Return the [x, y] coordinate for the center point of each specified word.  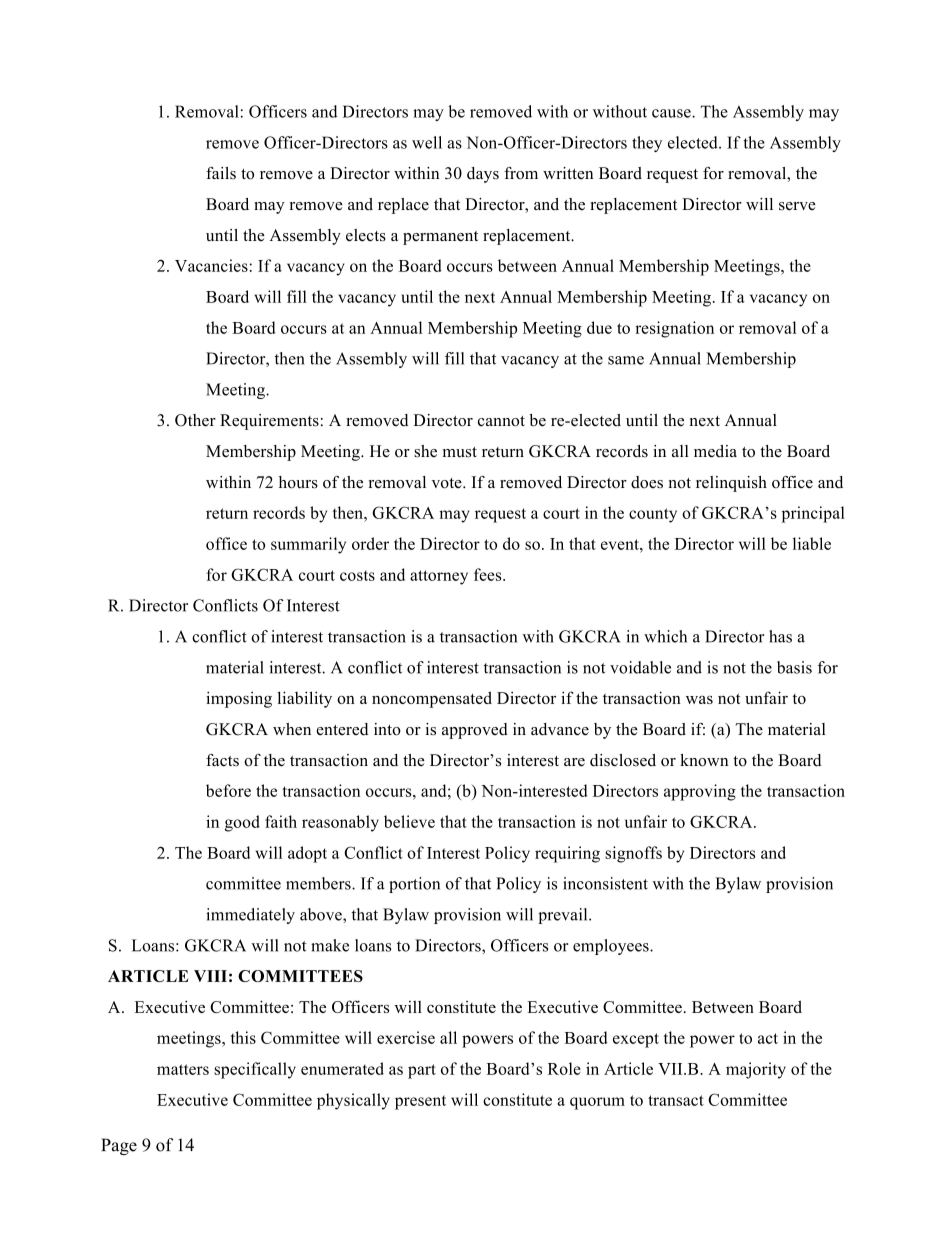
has [780, 636]
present [420, 1103]
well [427, 142]
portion [414, 885]
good [242, 823]
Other [195, 420]
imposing [239, 699]
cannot [501, 421]
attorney [439, 577]
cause [672, 113]
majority [756, 1070]
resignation [674, 329]
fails [221, 173]
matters [183, 1069]
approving [700, 792]
